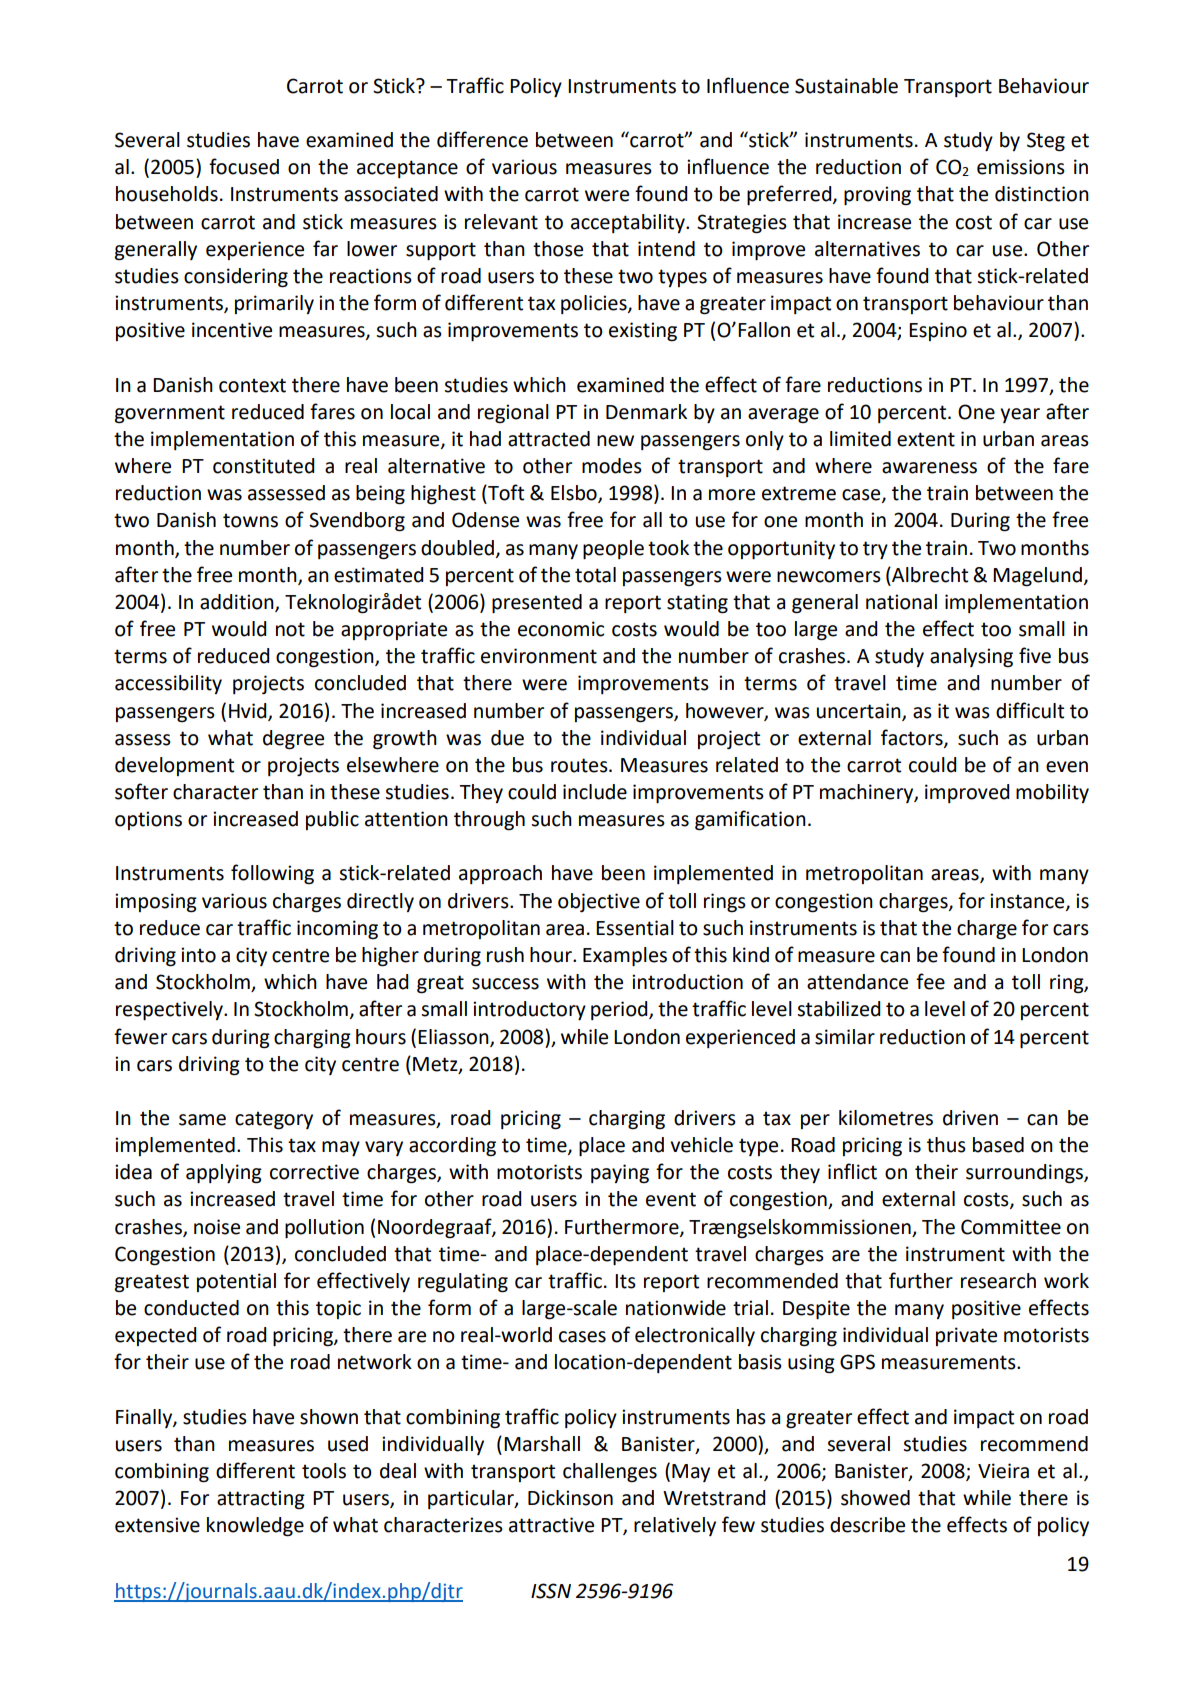 This screenshot has height=1703, width=1204. What do you see at coordinates (549, 439) in the screenshot?
I see `attracted` at bounding box center [549, 439].
